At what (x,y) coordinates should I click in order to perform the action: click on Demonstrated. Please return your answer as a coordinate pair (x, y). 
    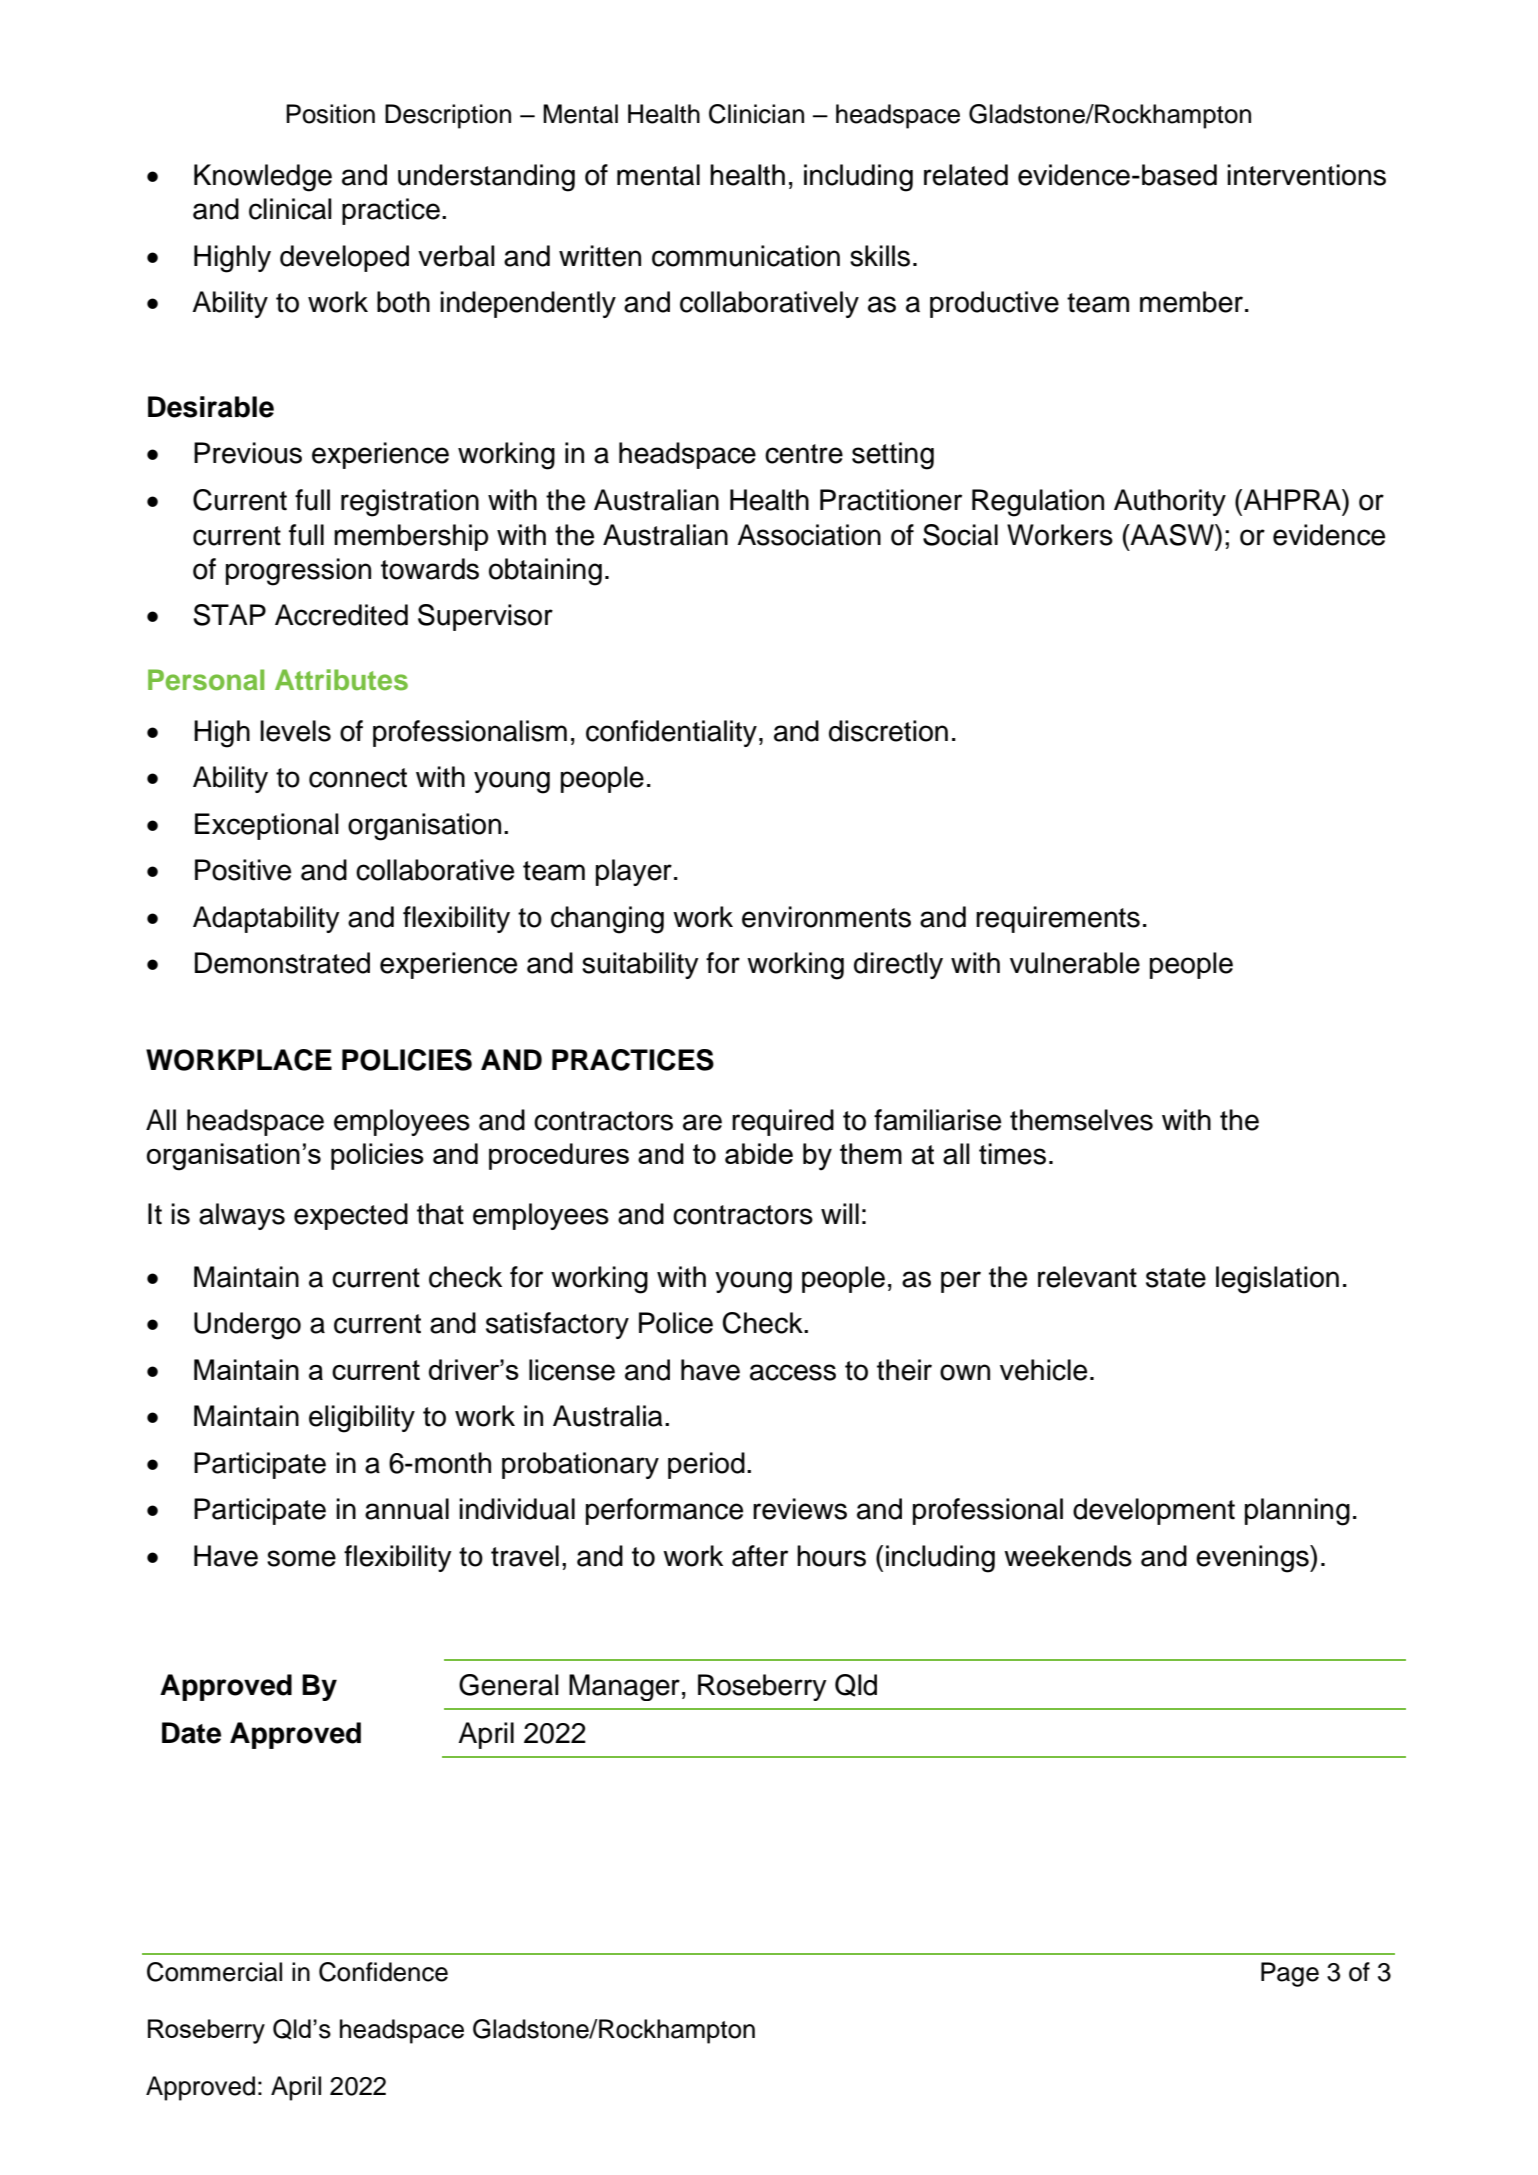
    Looking at the image, I should click on (282, 963).
